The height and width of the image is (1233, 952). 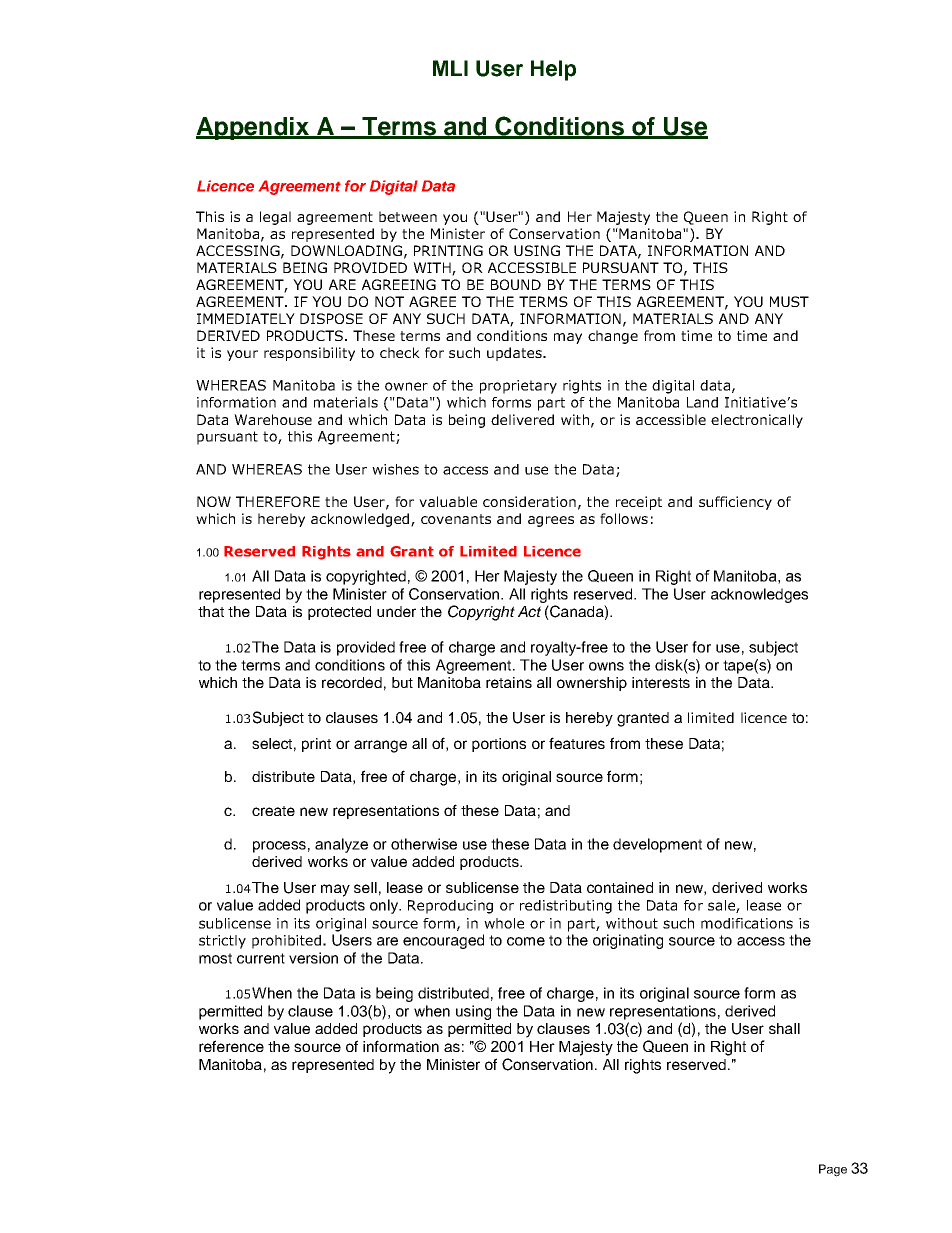 I want to click on Appendix, so click(x=253, y=128).
